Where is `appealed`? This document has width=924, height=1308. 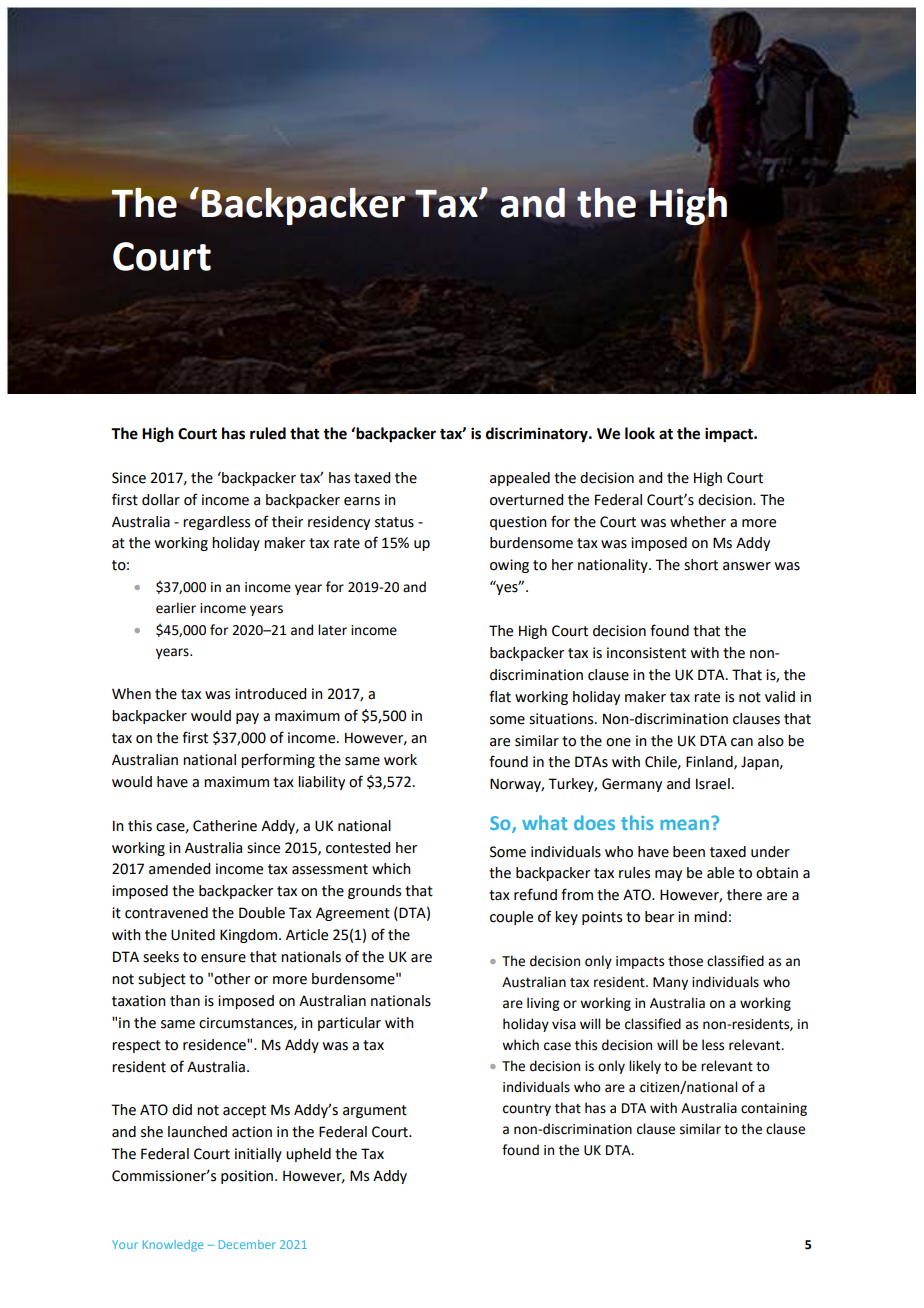
appealed is located at coordinates (520, 479).
